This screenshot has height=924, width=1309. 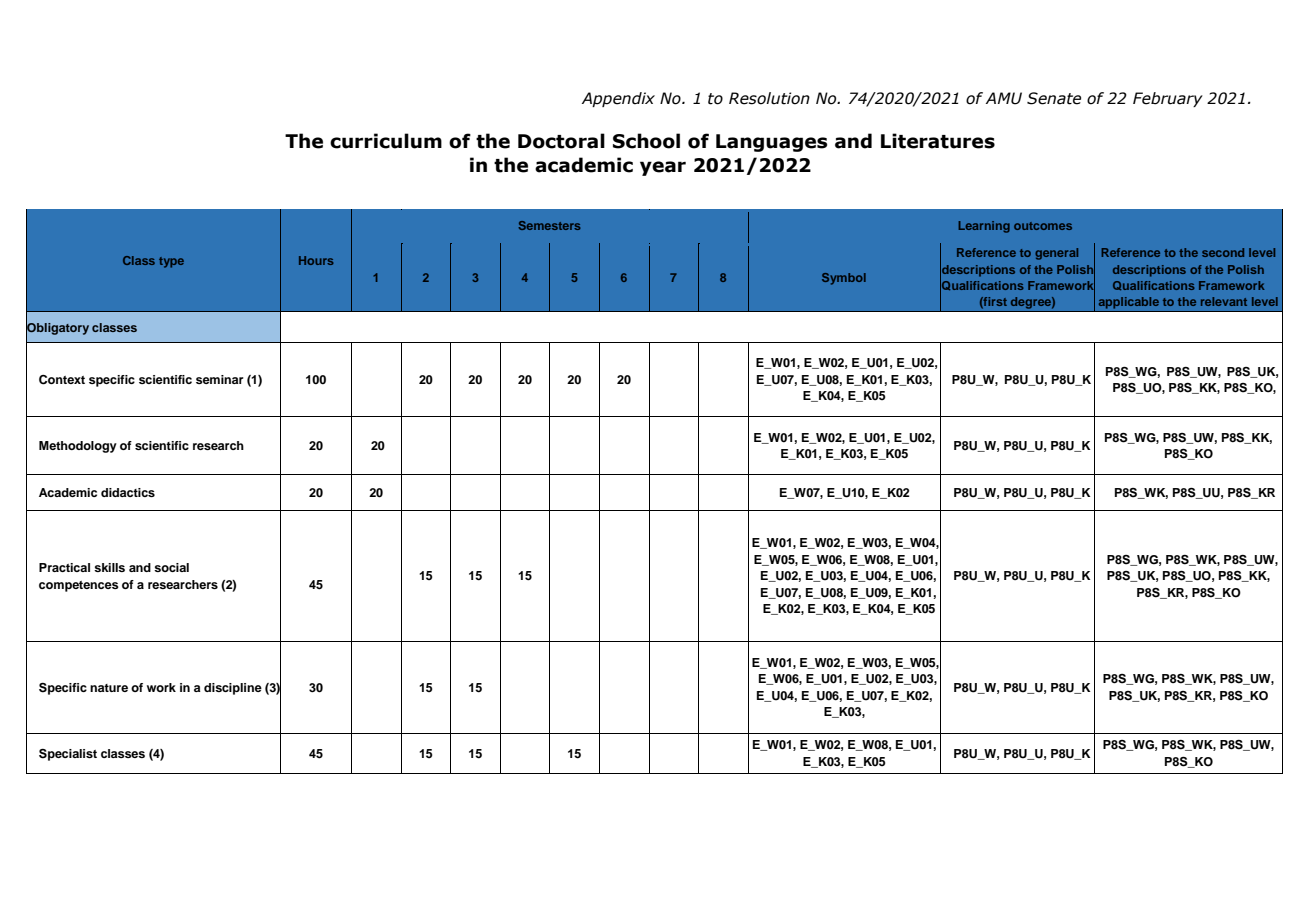 I want to click on Appendix, so click(x=618, y=99).
